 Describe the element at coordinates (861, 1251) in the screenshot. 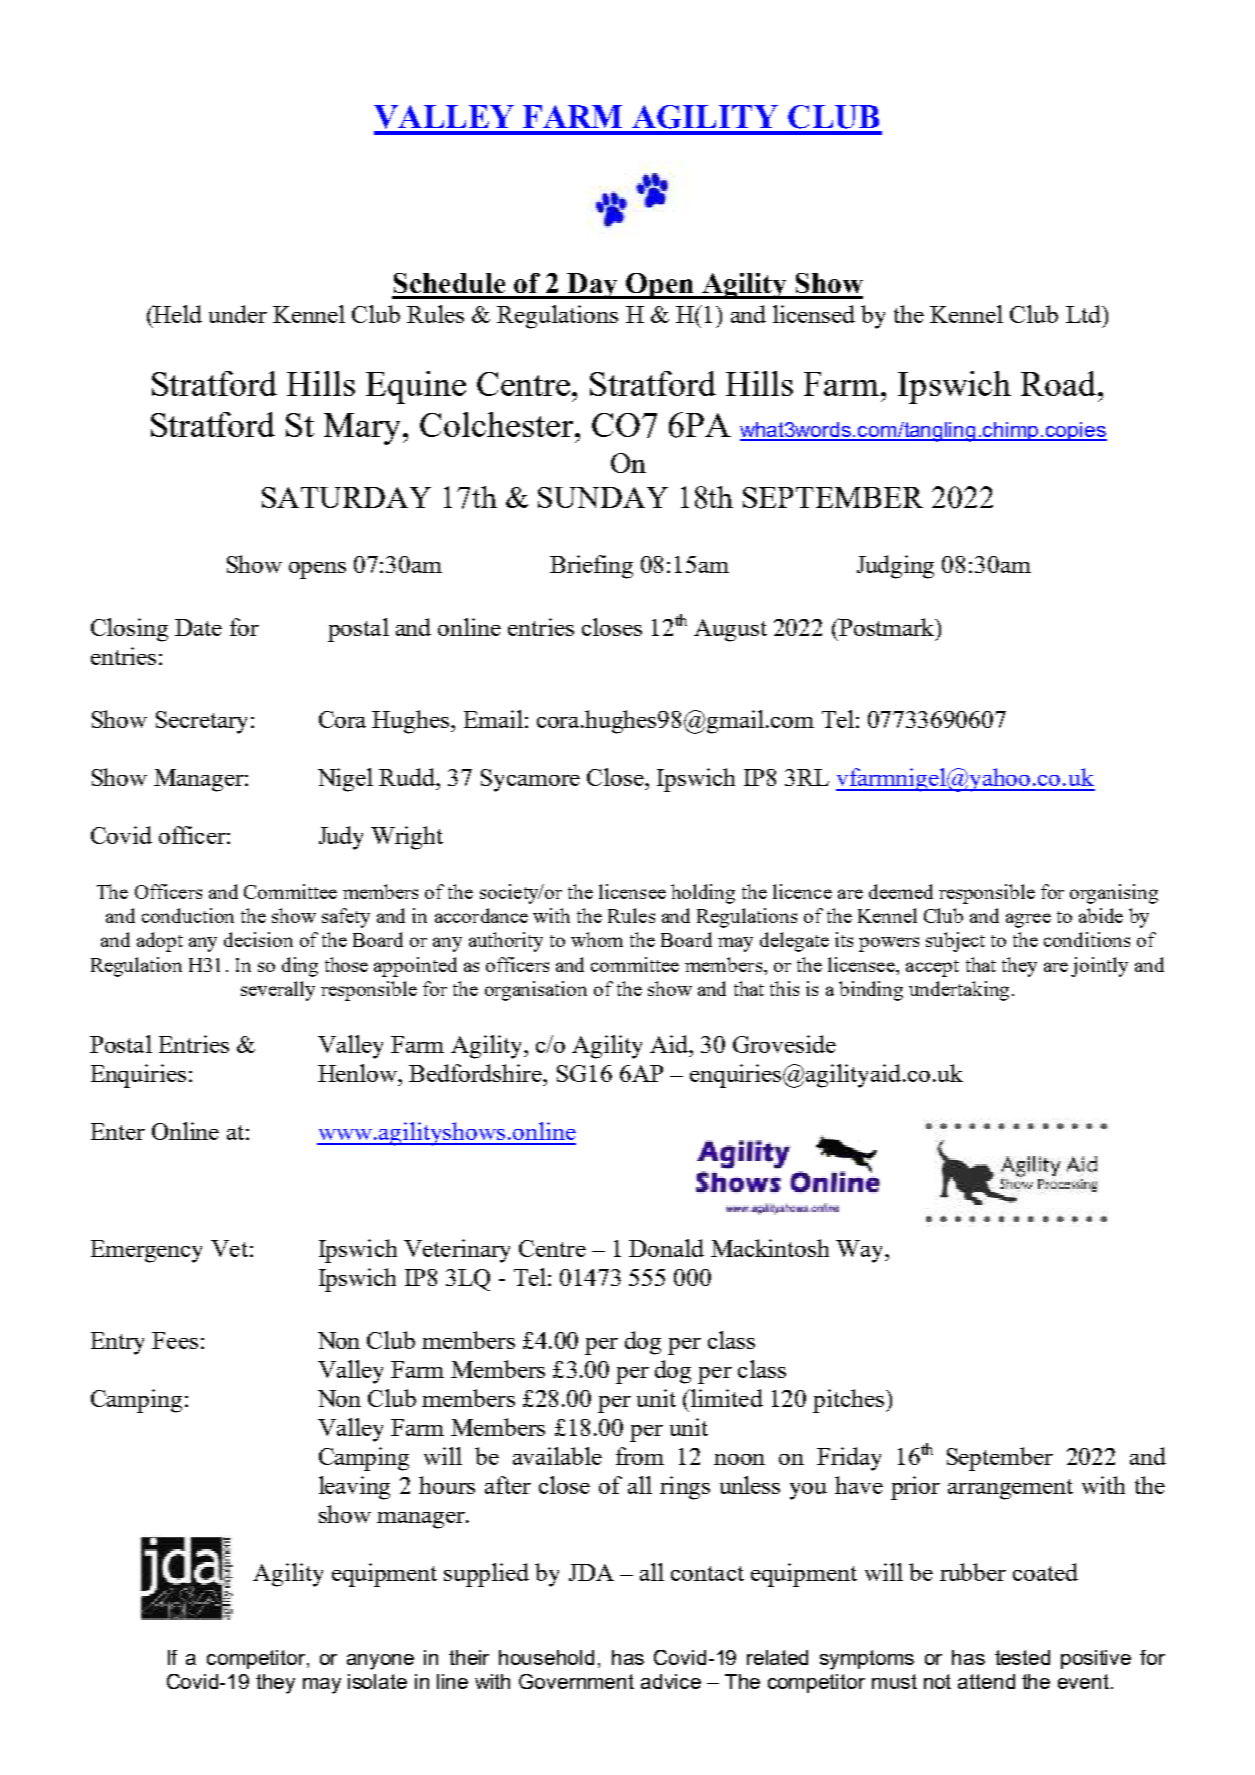

I see `Way` at that location.
